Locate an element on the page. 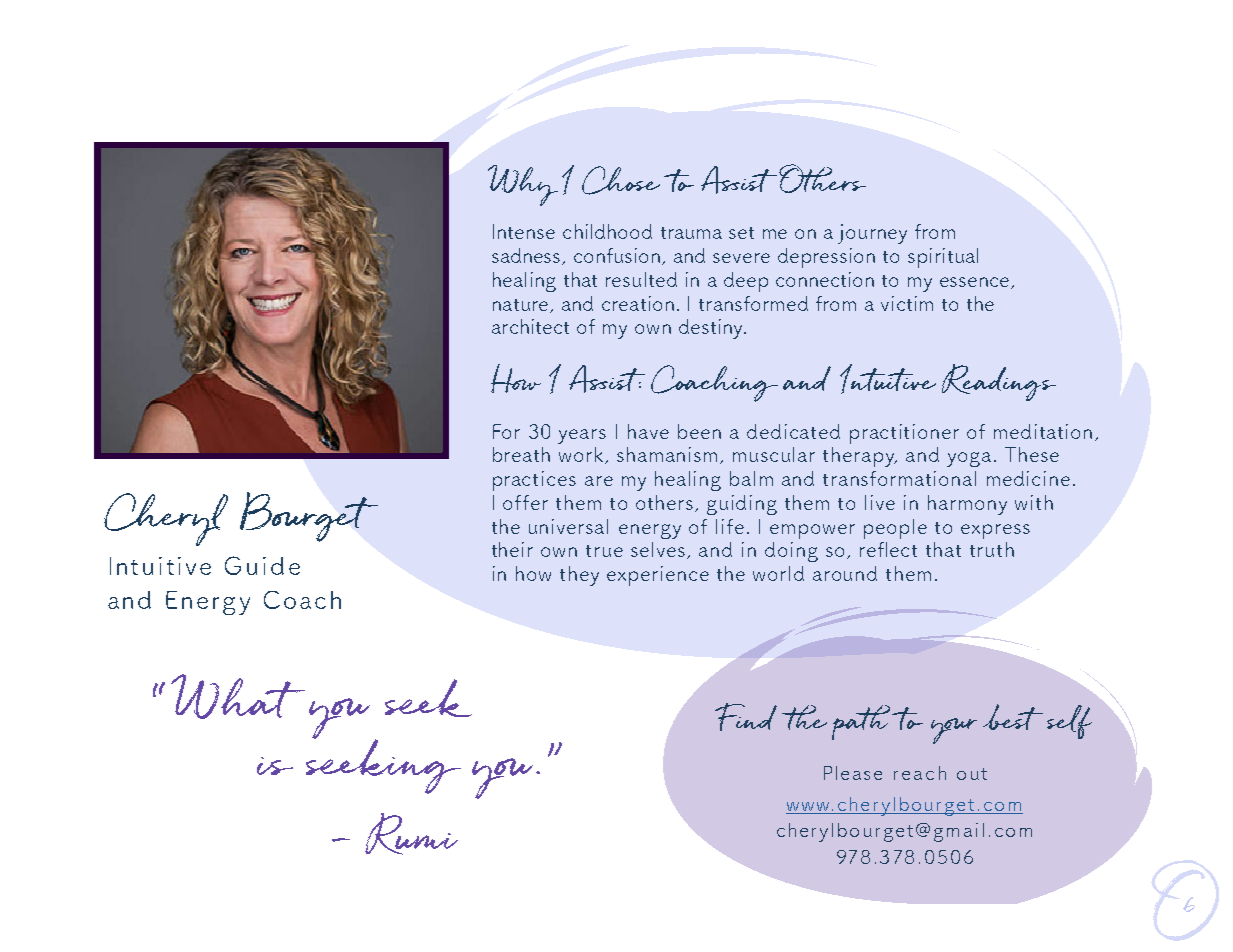 The width and height of the document is (1233, 952). Guide is located at coordinates (262, 565).
